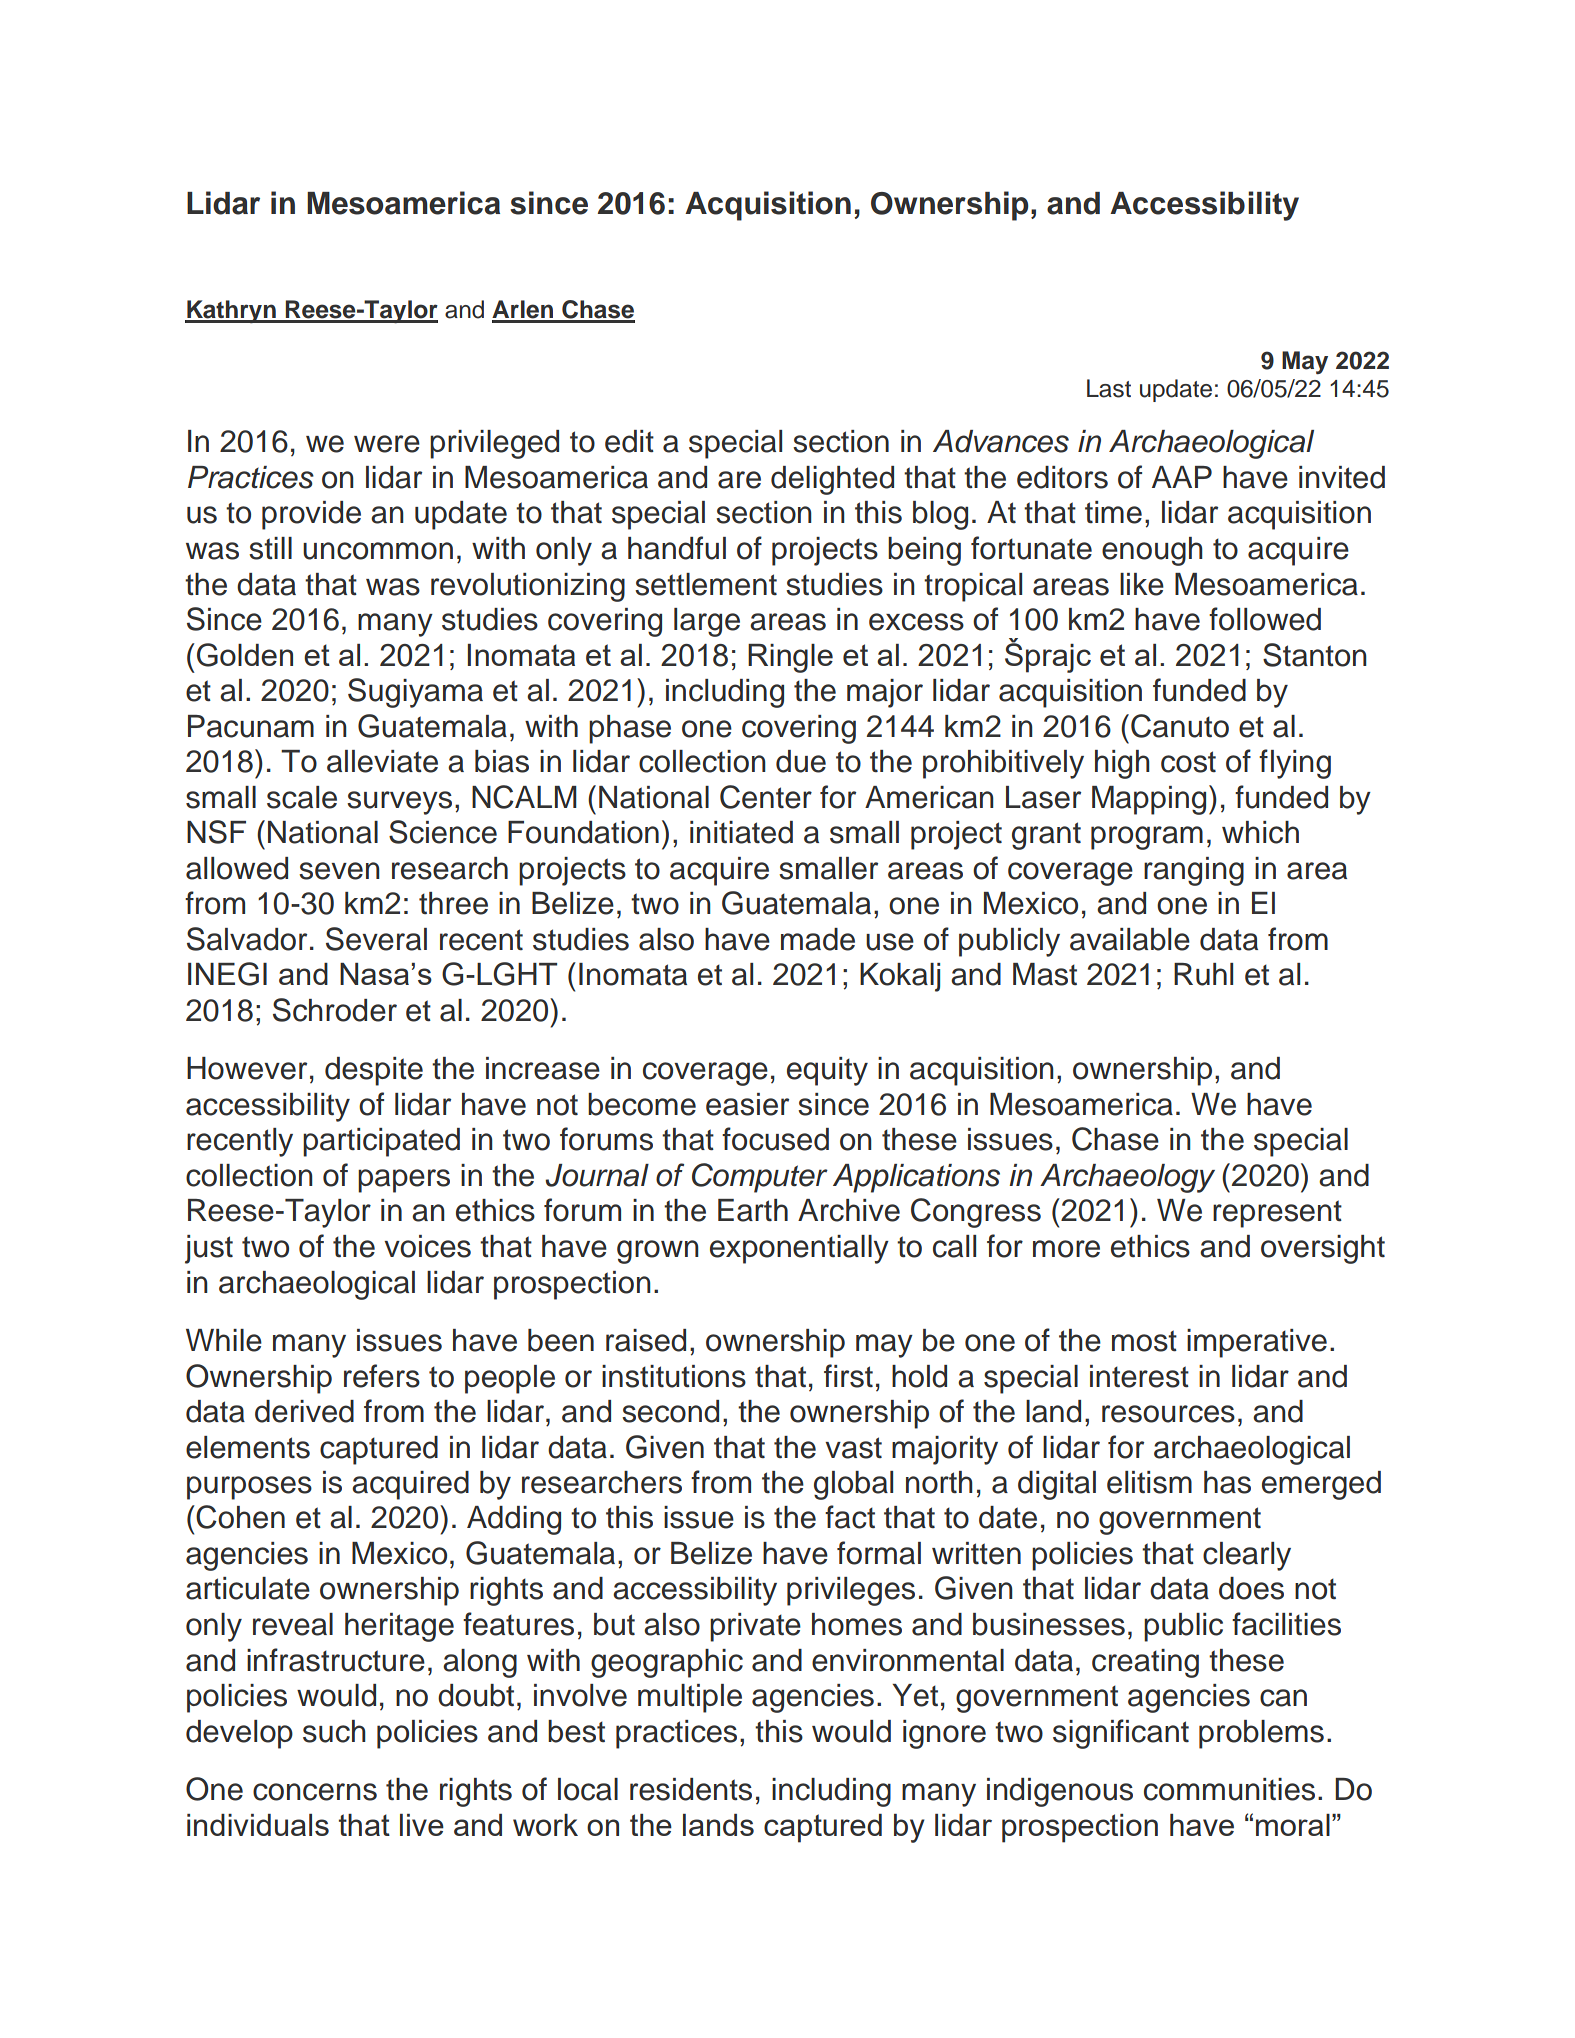 Image resolution: width=1575 pixels, height=2038 pixels. Describe the element at coordinates (832, 480) in the page. I see `delighted` at that location.
